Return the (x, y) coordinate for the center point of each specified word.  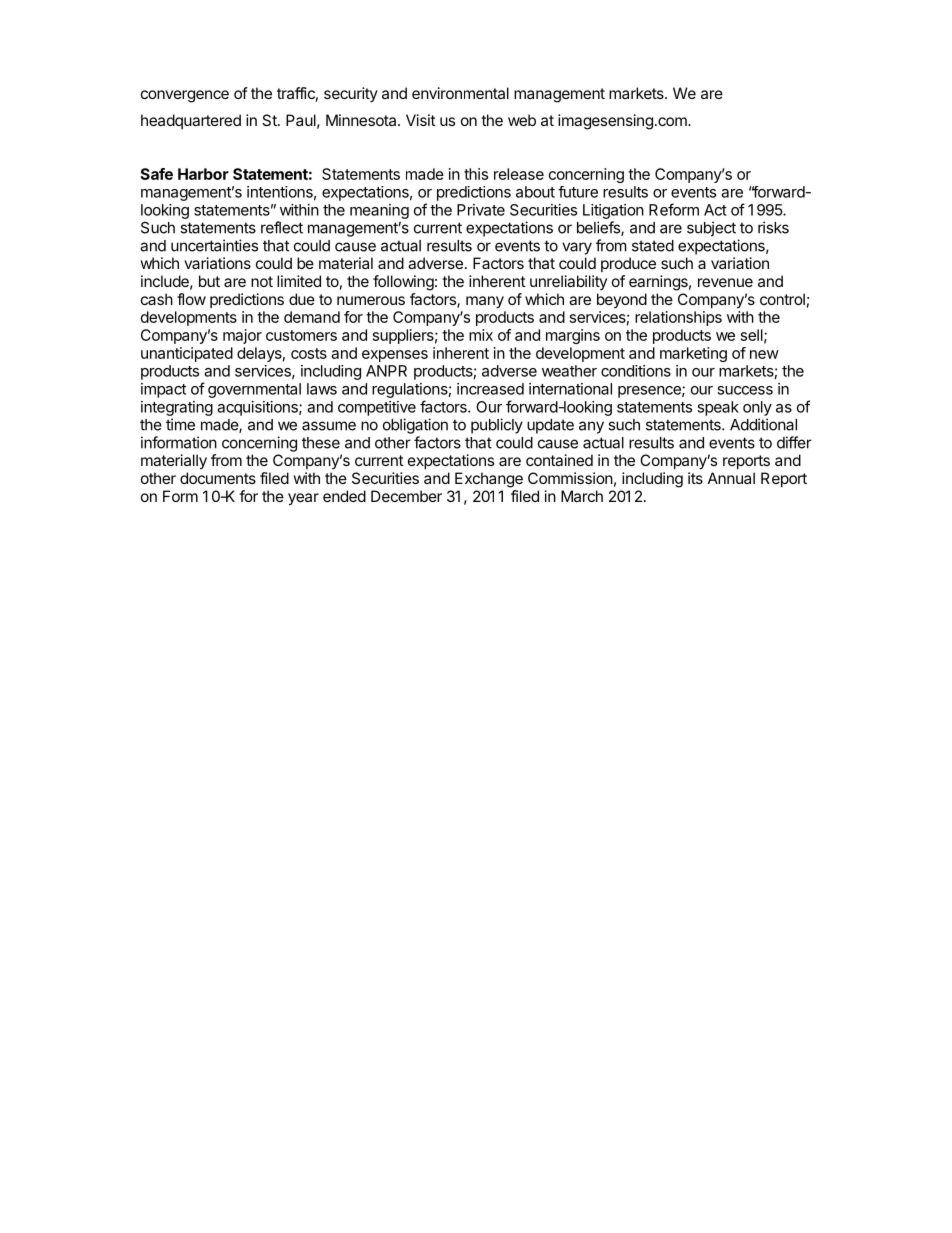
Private (481, 210)
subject (711, 229)
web (522, 120)
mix (481, 335)
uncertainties (214, 245)
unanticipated (187, 354)
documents (218, 478)
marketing (693, 354)
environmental (460, 93)
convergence (185, 96)
